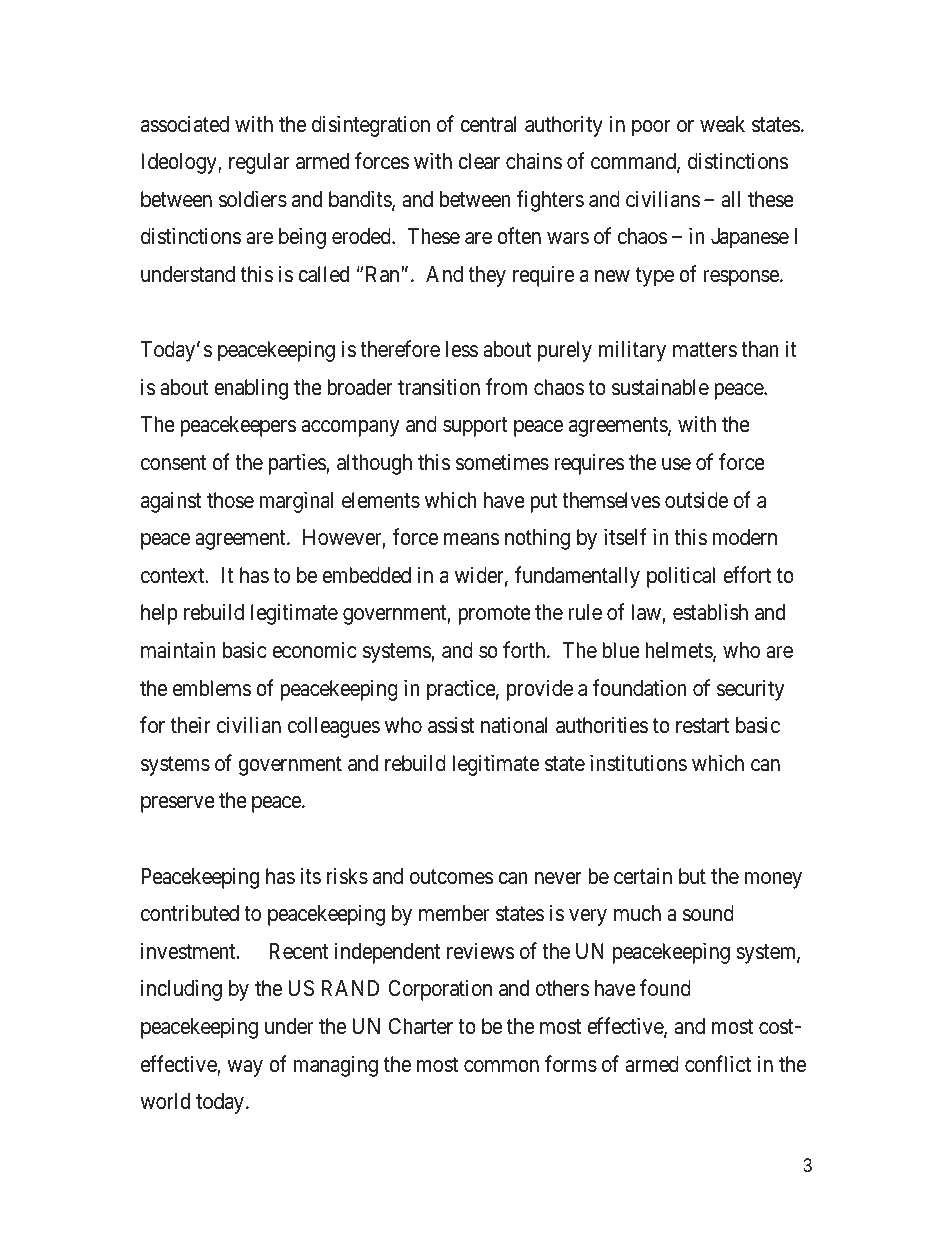 Image resolution: width=952 pixels, height=1233 pixels. I want to click on establish, so click(710, 612).
